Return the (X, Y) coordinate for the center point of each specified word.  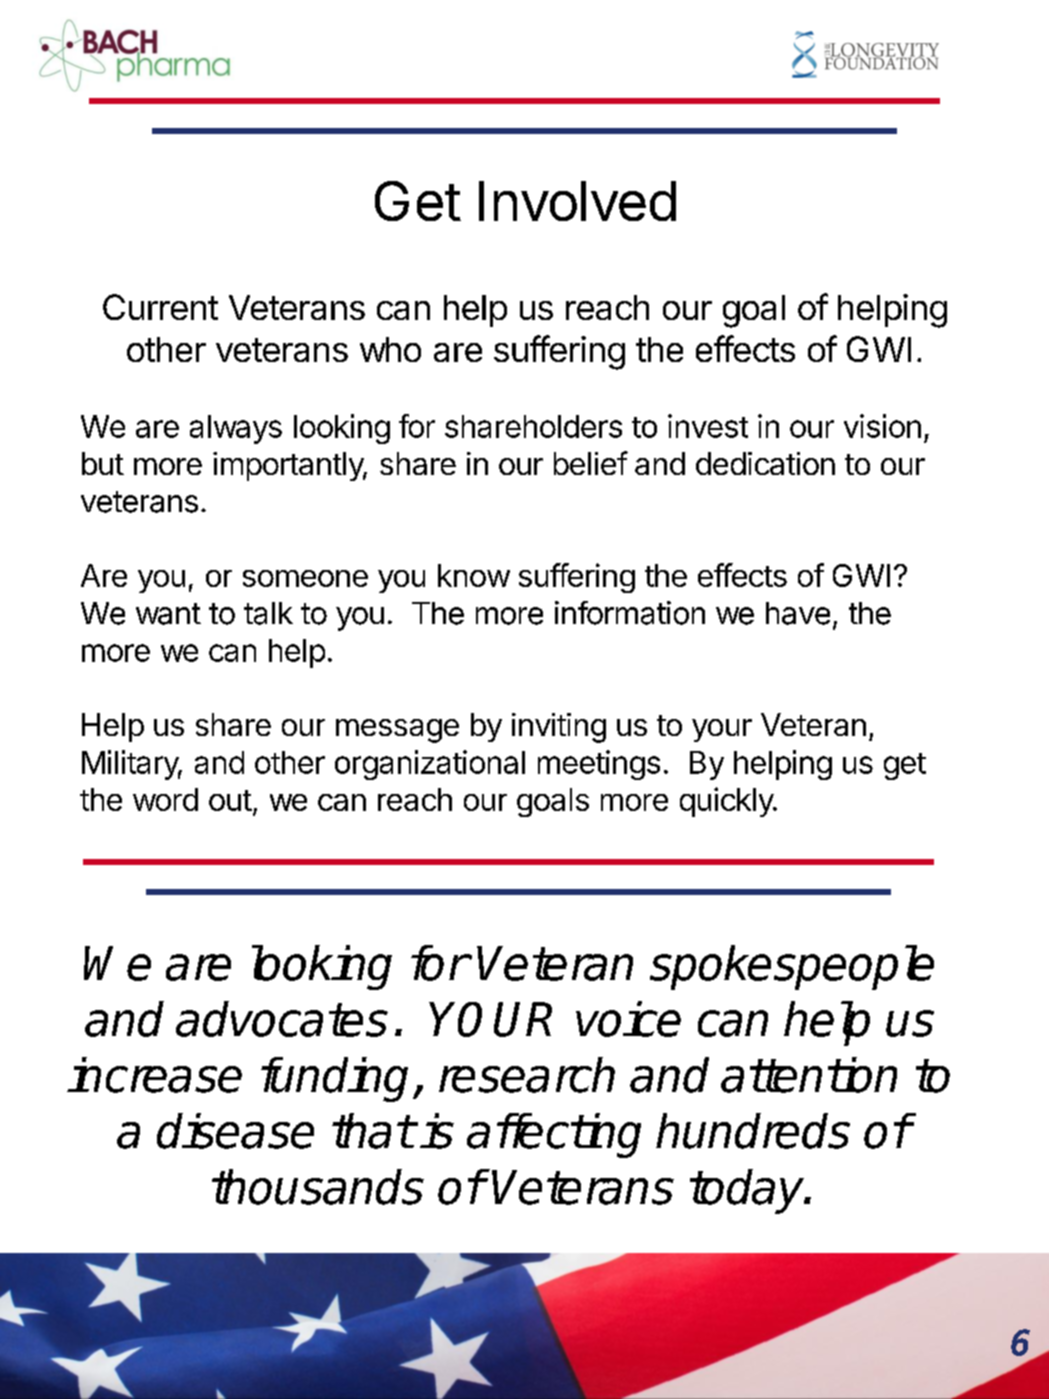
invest (708, 426)
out (230, 800)
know (474, 575)
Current (160, 307)
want (168, 614)
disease (235, 1131)
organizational (430, 765)
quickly (727, 802)
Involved (577, 201)
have (798, 613)
